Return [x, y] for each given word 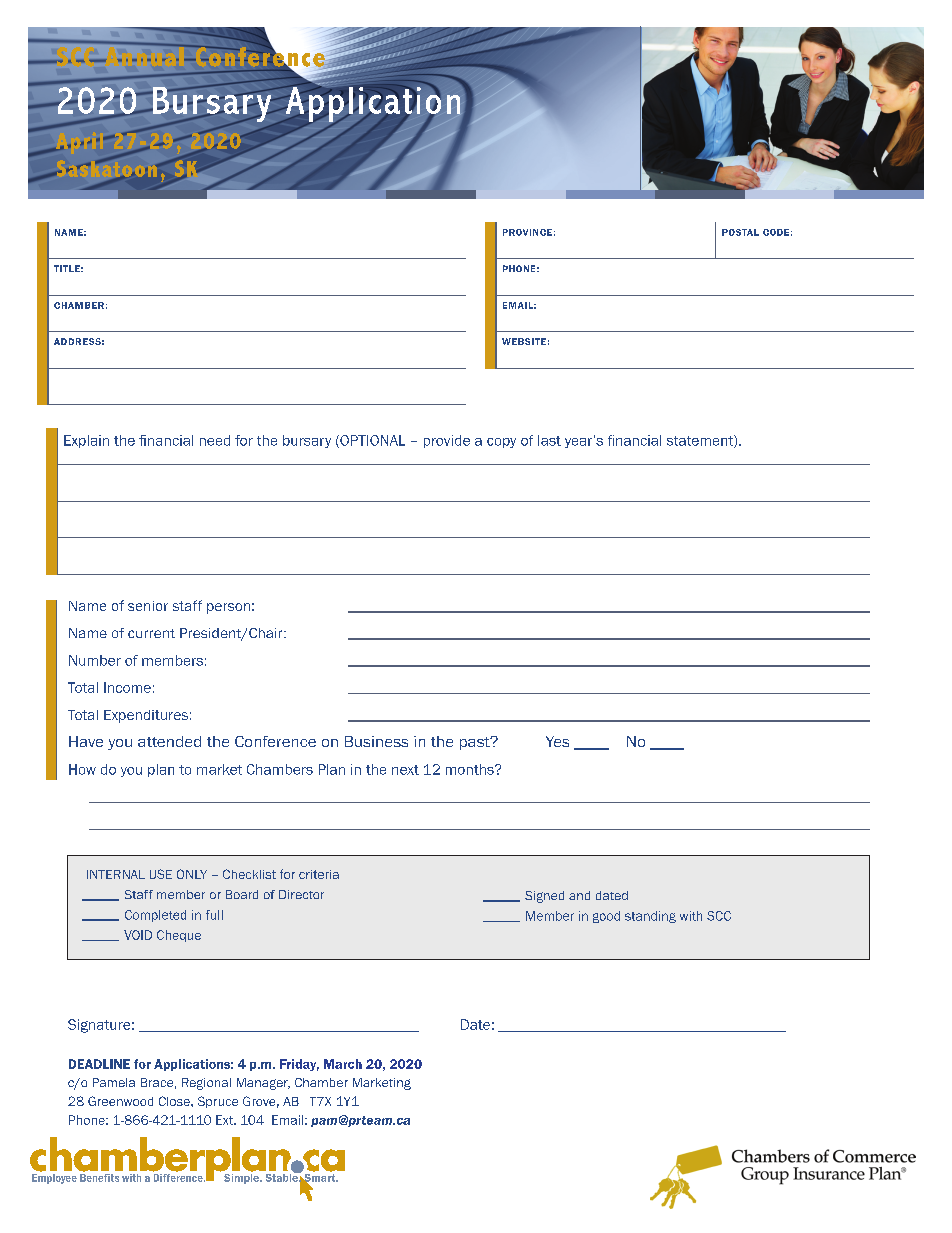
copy [501, 443]
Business [376, 741]
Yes [557, 741]
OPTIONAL [371, 441]
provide [447, 441]
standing [650, 917]
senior [148, 606]
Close [175, 1101]
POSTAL [740, 232]
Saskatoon [106, 168]
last [549, 440]
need [215, 440]
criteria [319, 874]
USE [161, 874]
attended [169, 741]
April [80, 144]
